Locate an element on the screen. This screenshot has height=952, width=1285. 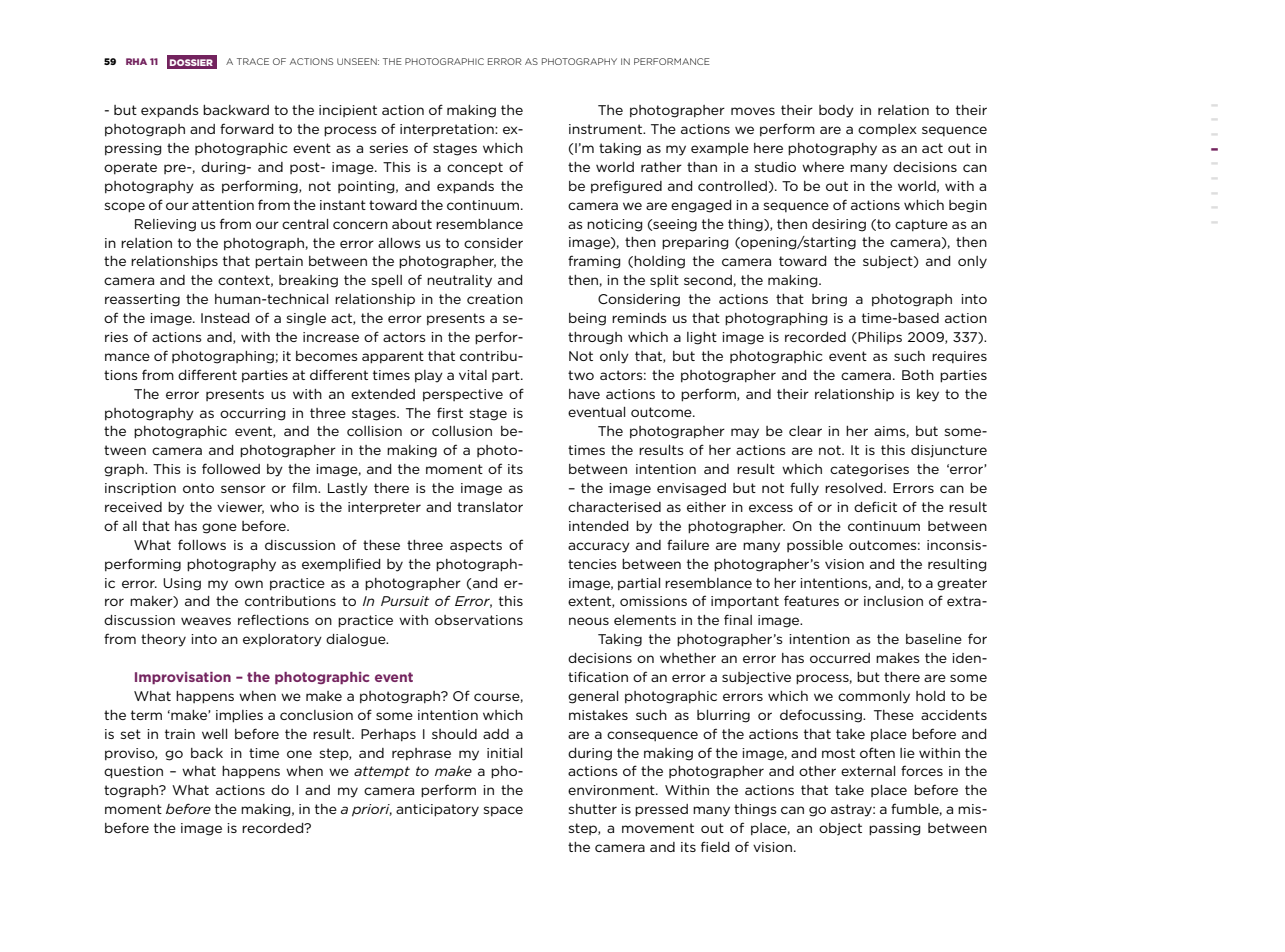
being is located at coordinates (587, 319).
